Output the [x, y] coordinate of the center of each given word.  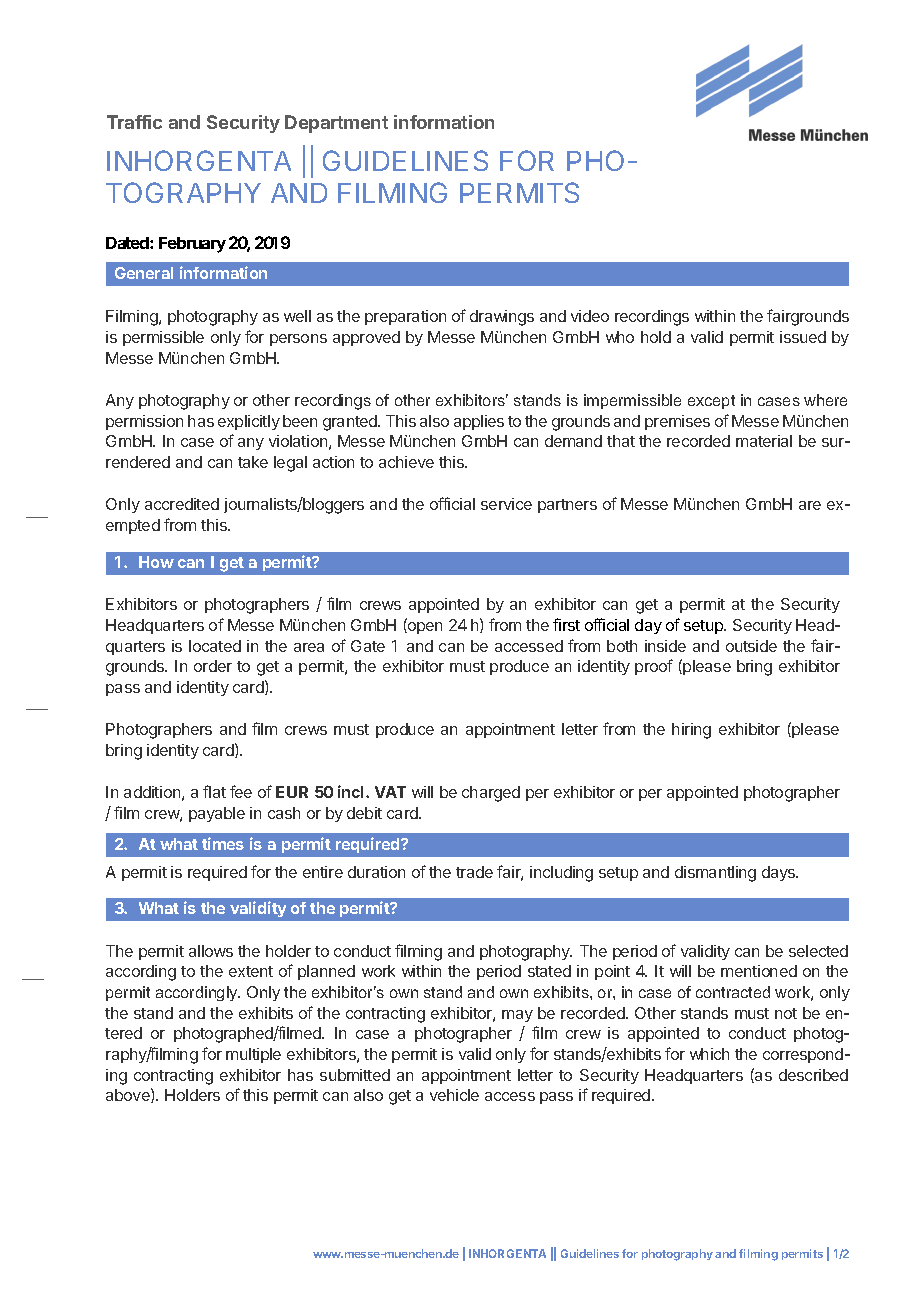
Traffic [134, 122]
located [215, 646]
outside [751, 646]
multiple [253, 1055]
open [424, 628]
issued [803, 337]
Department [336, 124]
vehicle [454, 1095]
